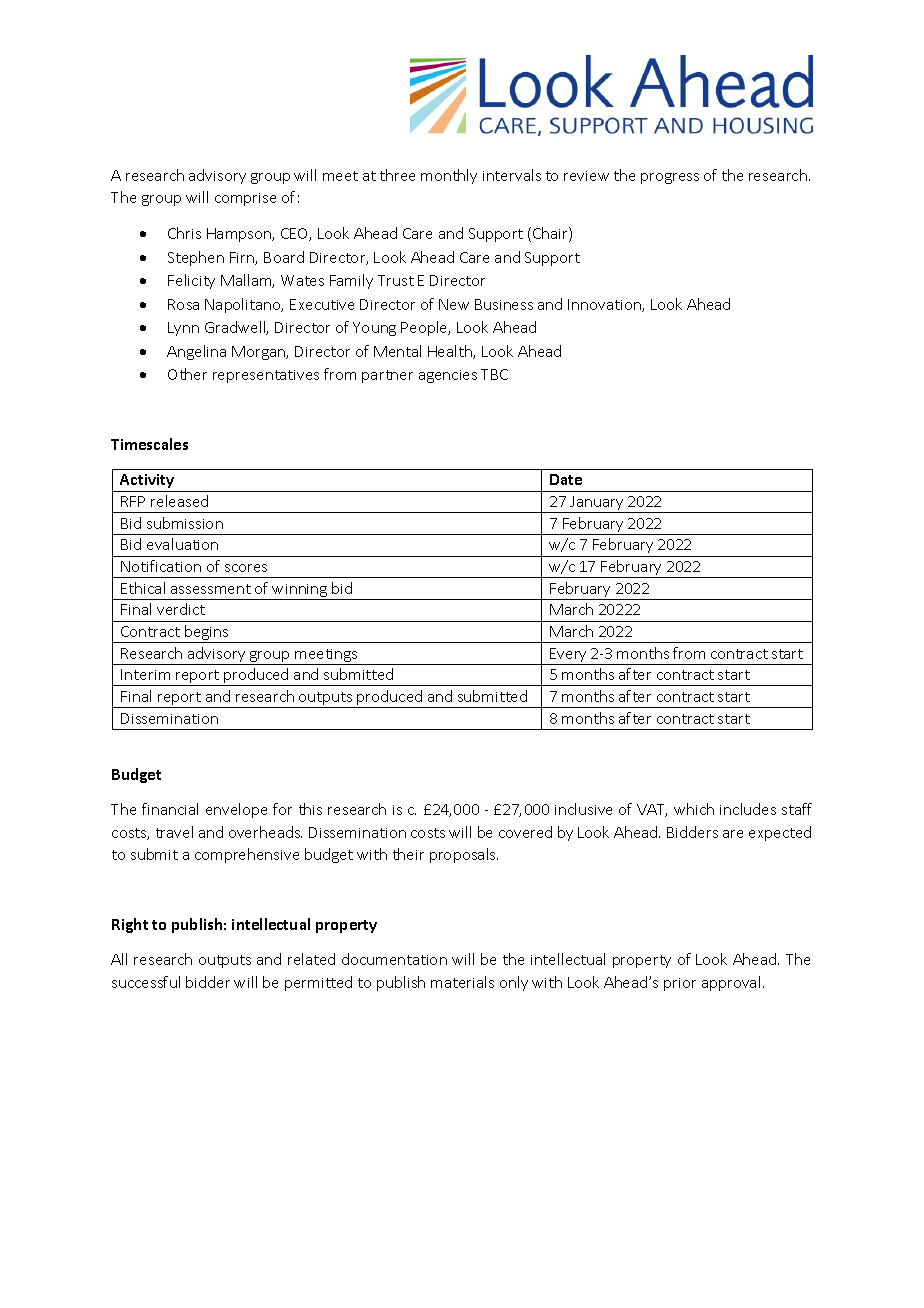 This image has width=924, height=1308. I want to click on successful, so click(146, 982).
